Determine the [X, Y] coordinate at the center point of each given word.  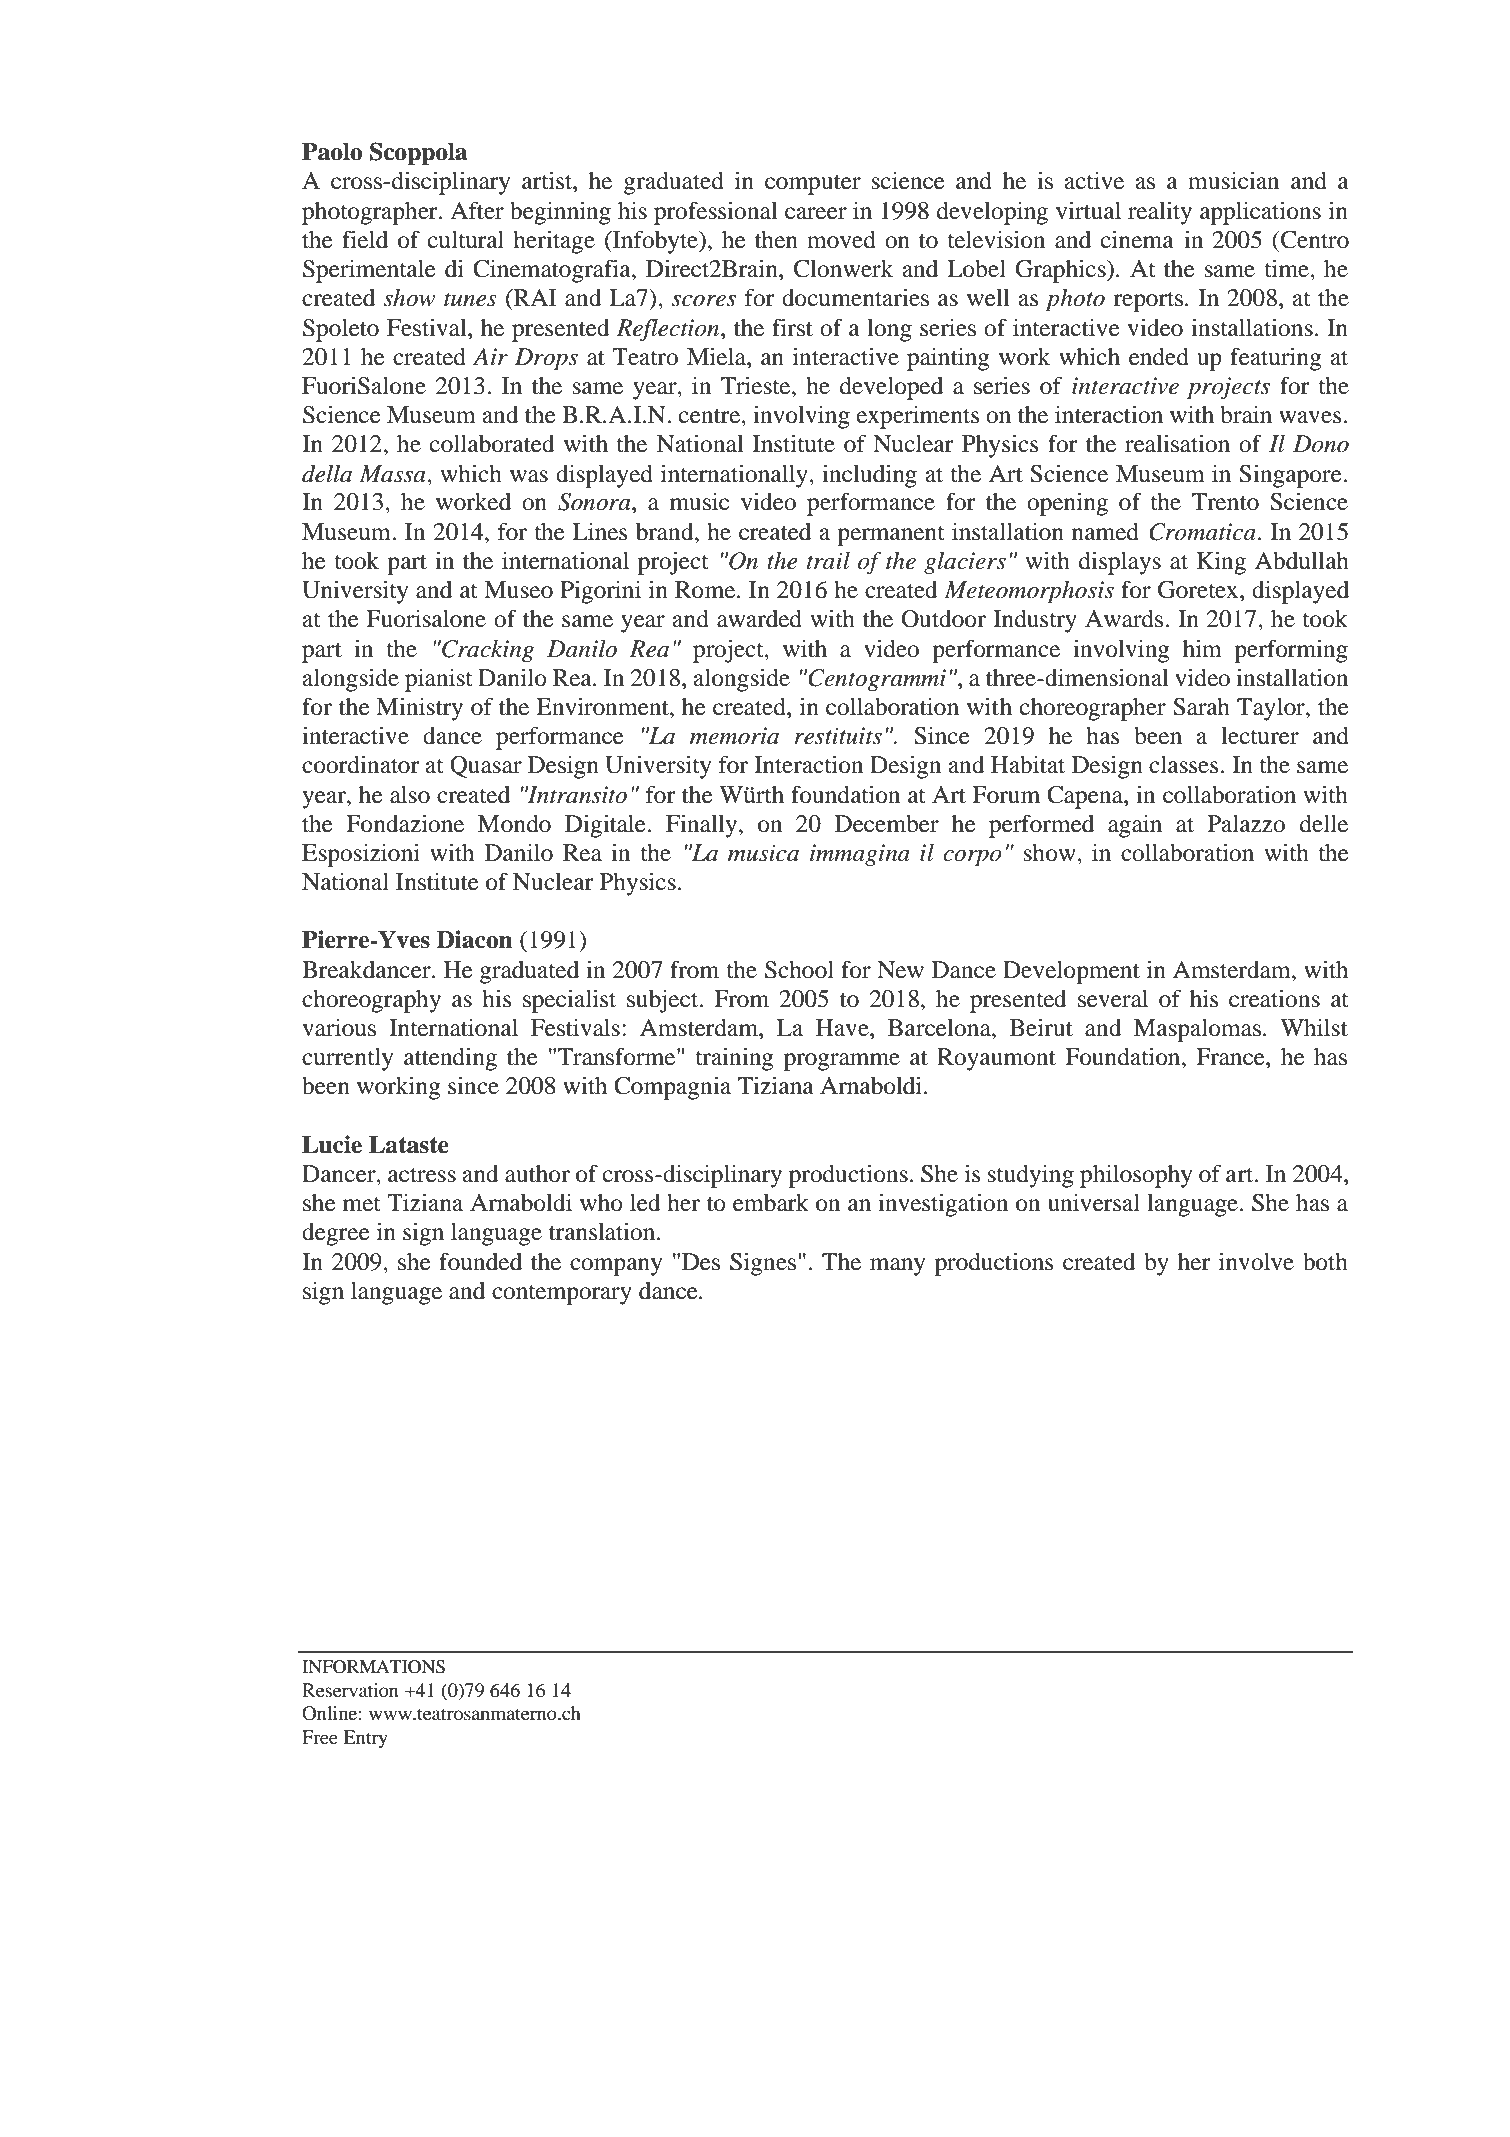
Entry [365, 1739]
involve [1256, 1261]
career [816, 213]
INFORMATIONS [373, 1667]
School [799, 970]
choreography [371, 1001]
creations [1274, 999]
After [477, 210]
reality [1160, 213]
